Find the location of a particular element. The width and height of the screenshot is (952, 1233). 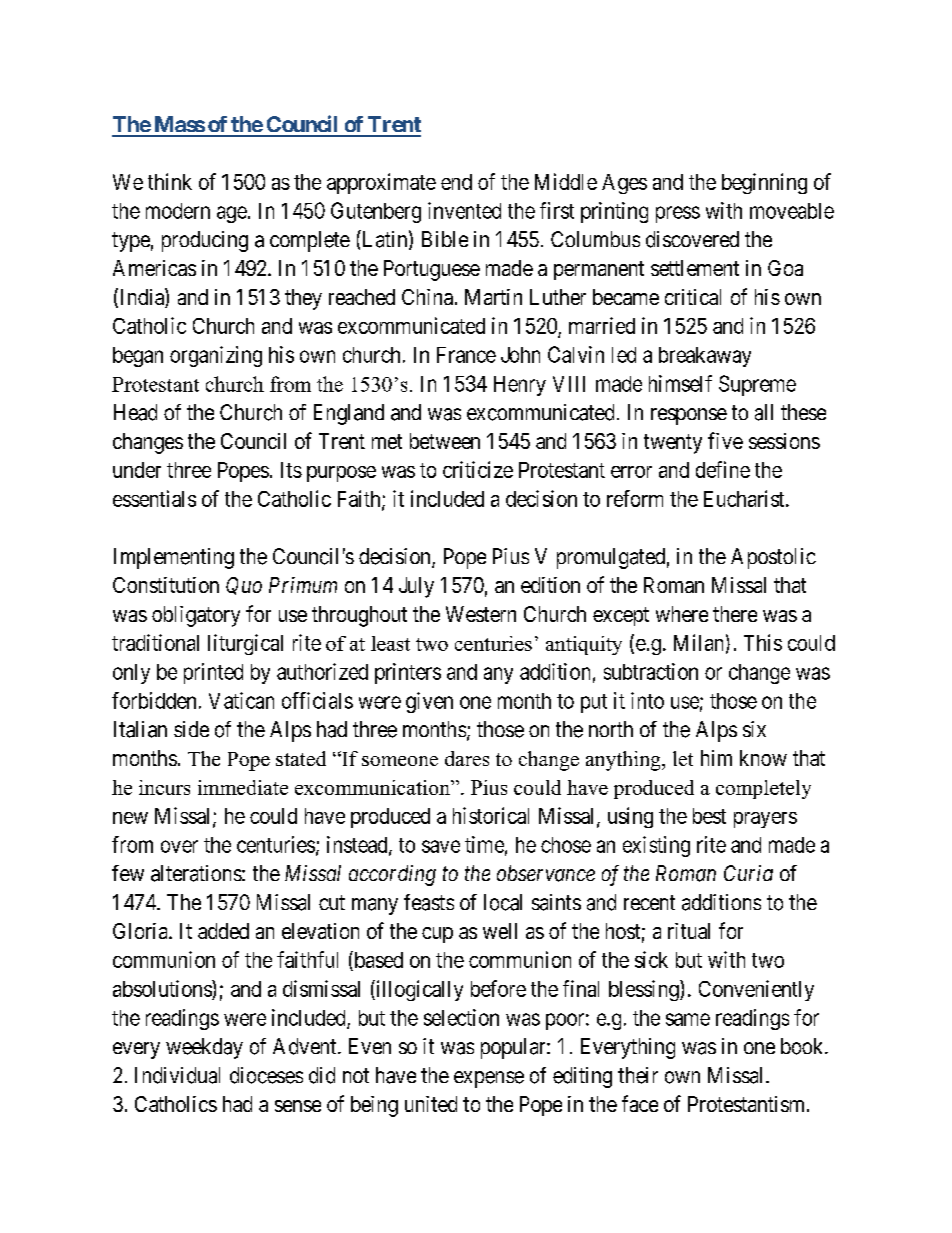

invented is located at coordinates (464, 210).
